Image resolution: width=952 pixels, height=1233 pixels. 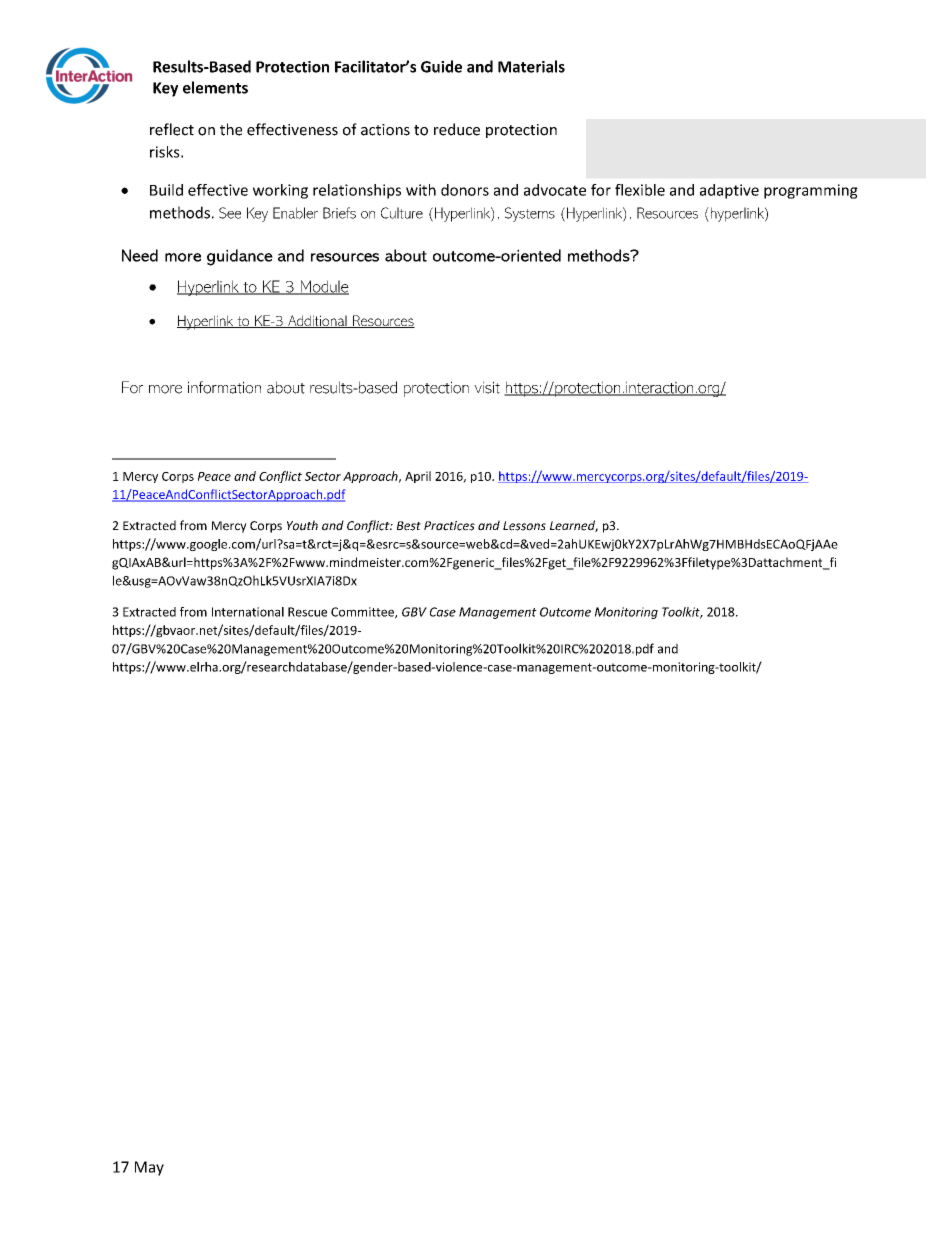 What do you see at coordinates (457, 129) in the screenshot?
I see `reduce` at bounding box center [457, 129].
